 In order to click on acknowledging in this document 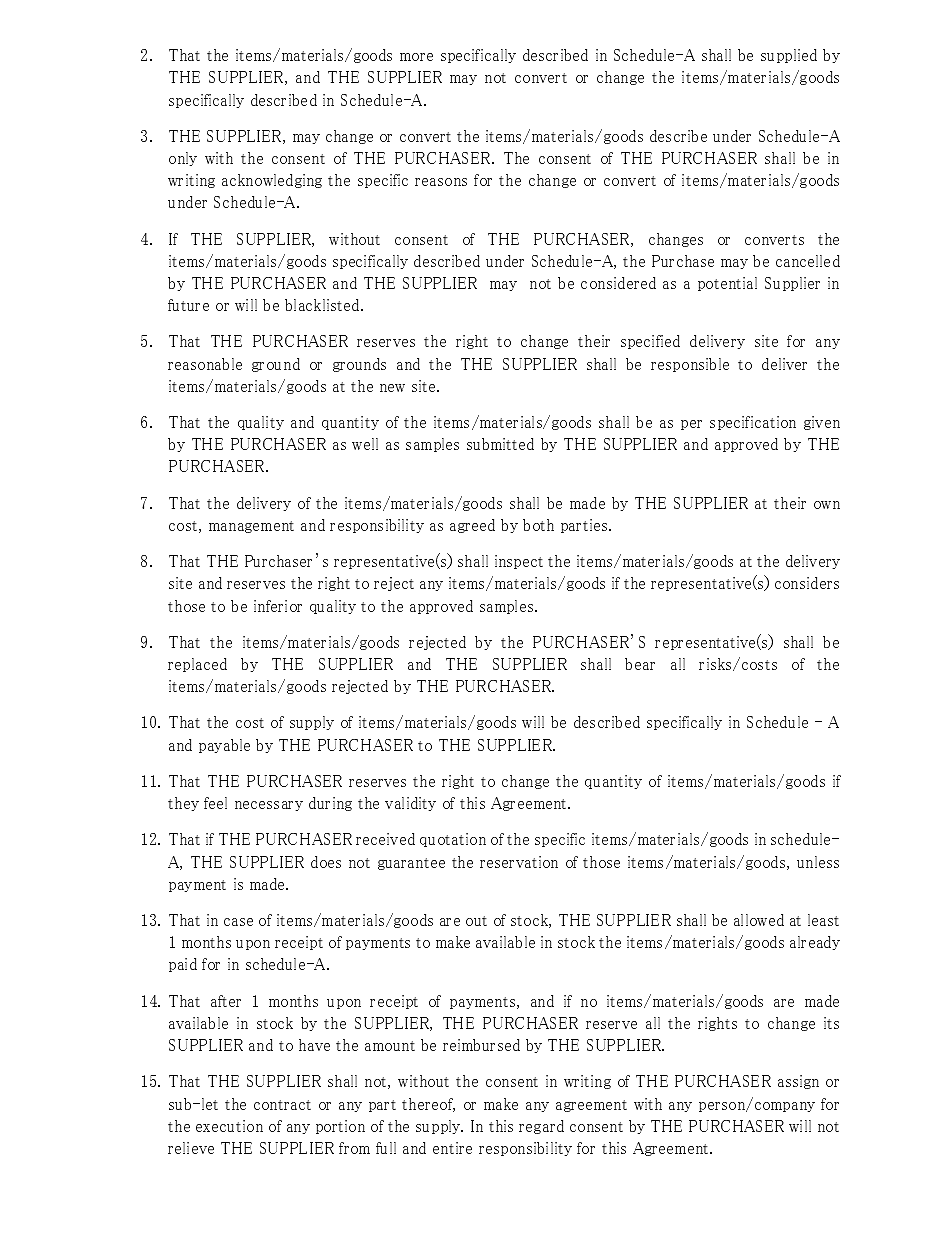, I will do `click(272, 181)`.
